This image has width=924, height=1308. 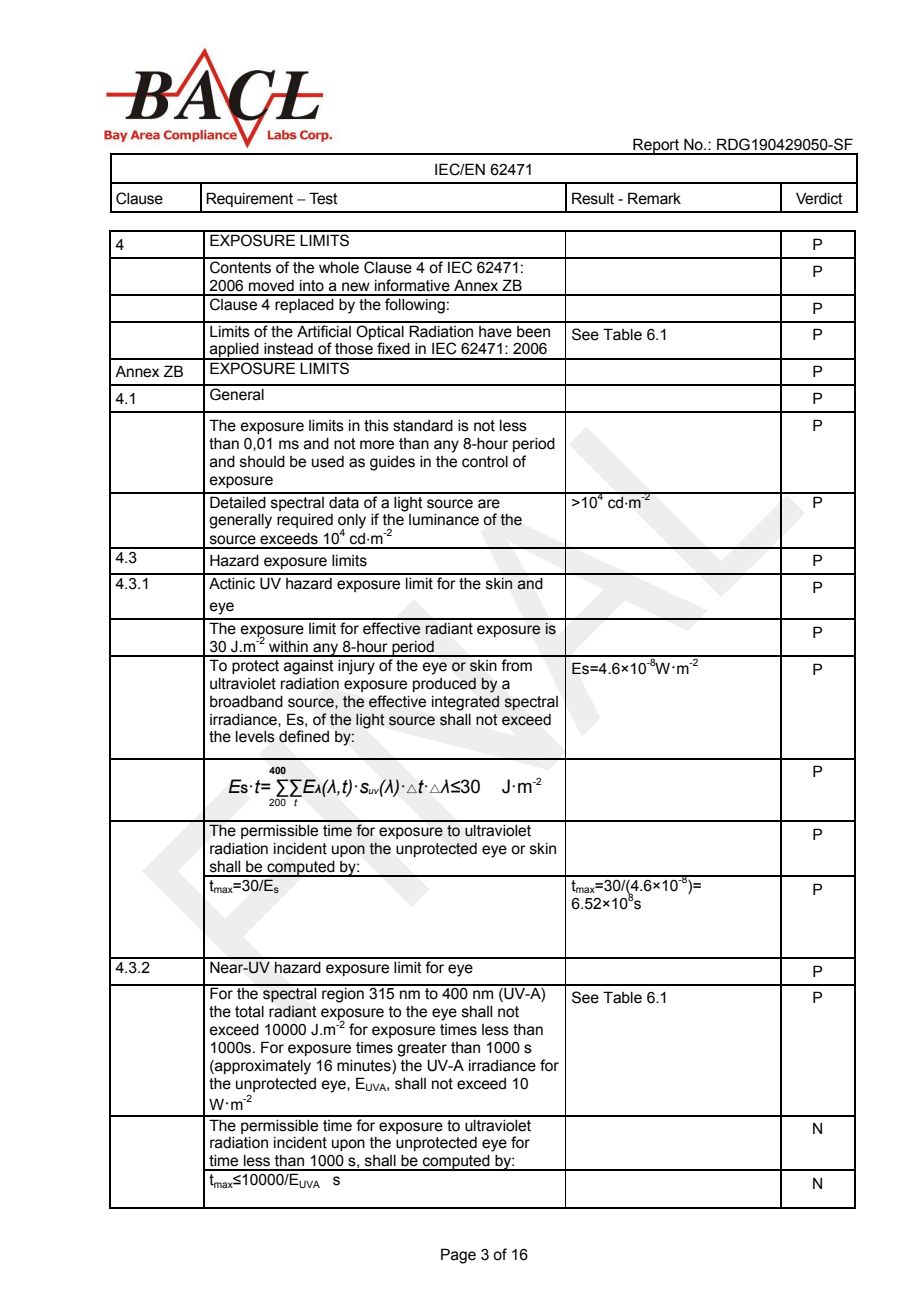 I want to click on are, so click(x=489, y=504).
